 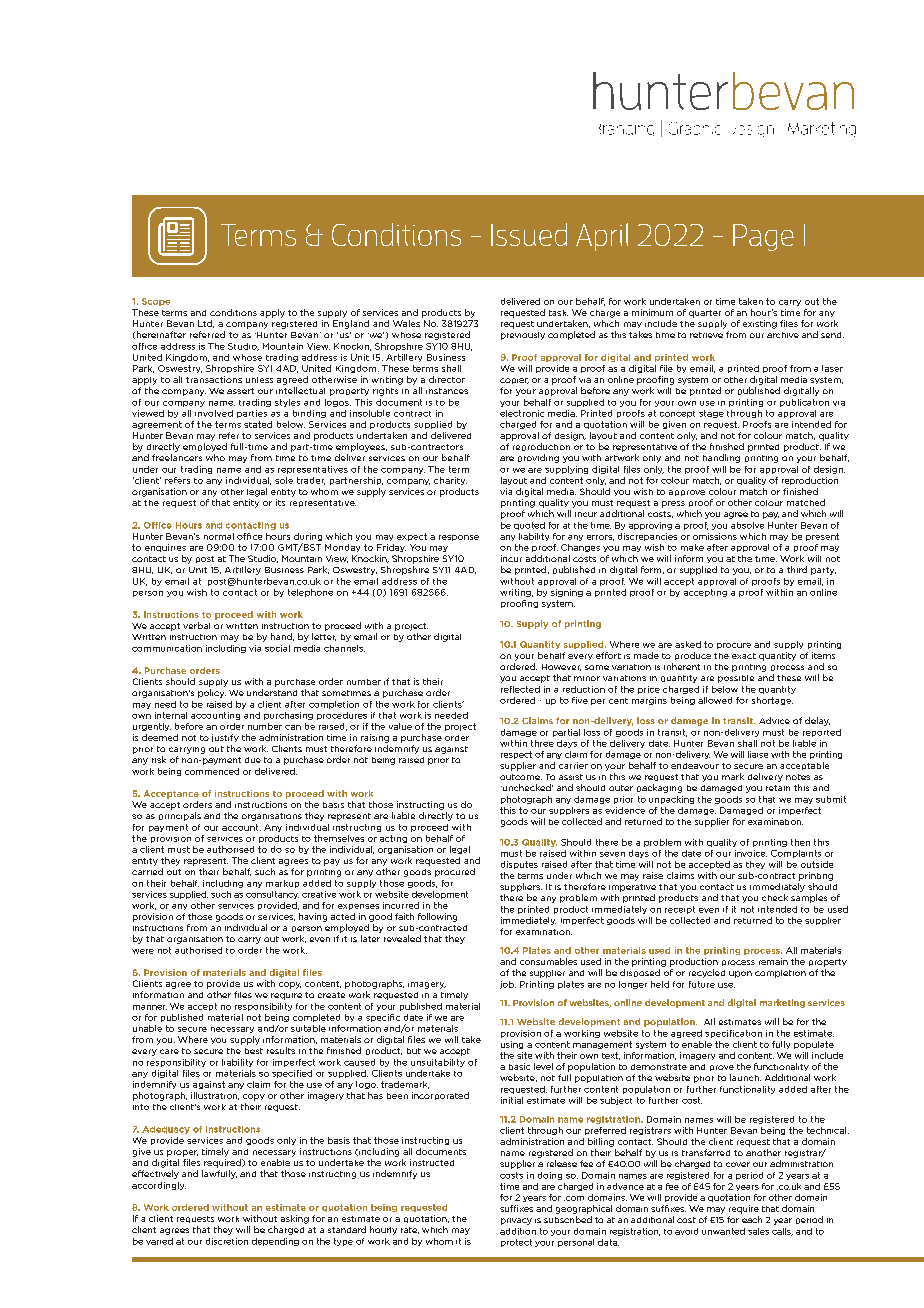 I want to click on absolve, so click(x=747, y=525).
